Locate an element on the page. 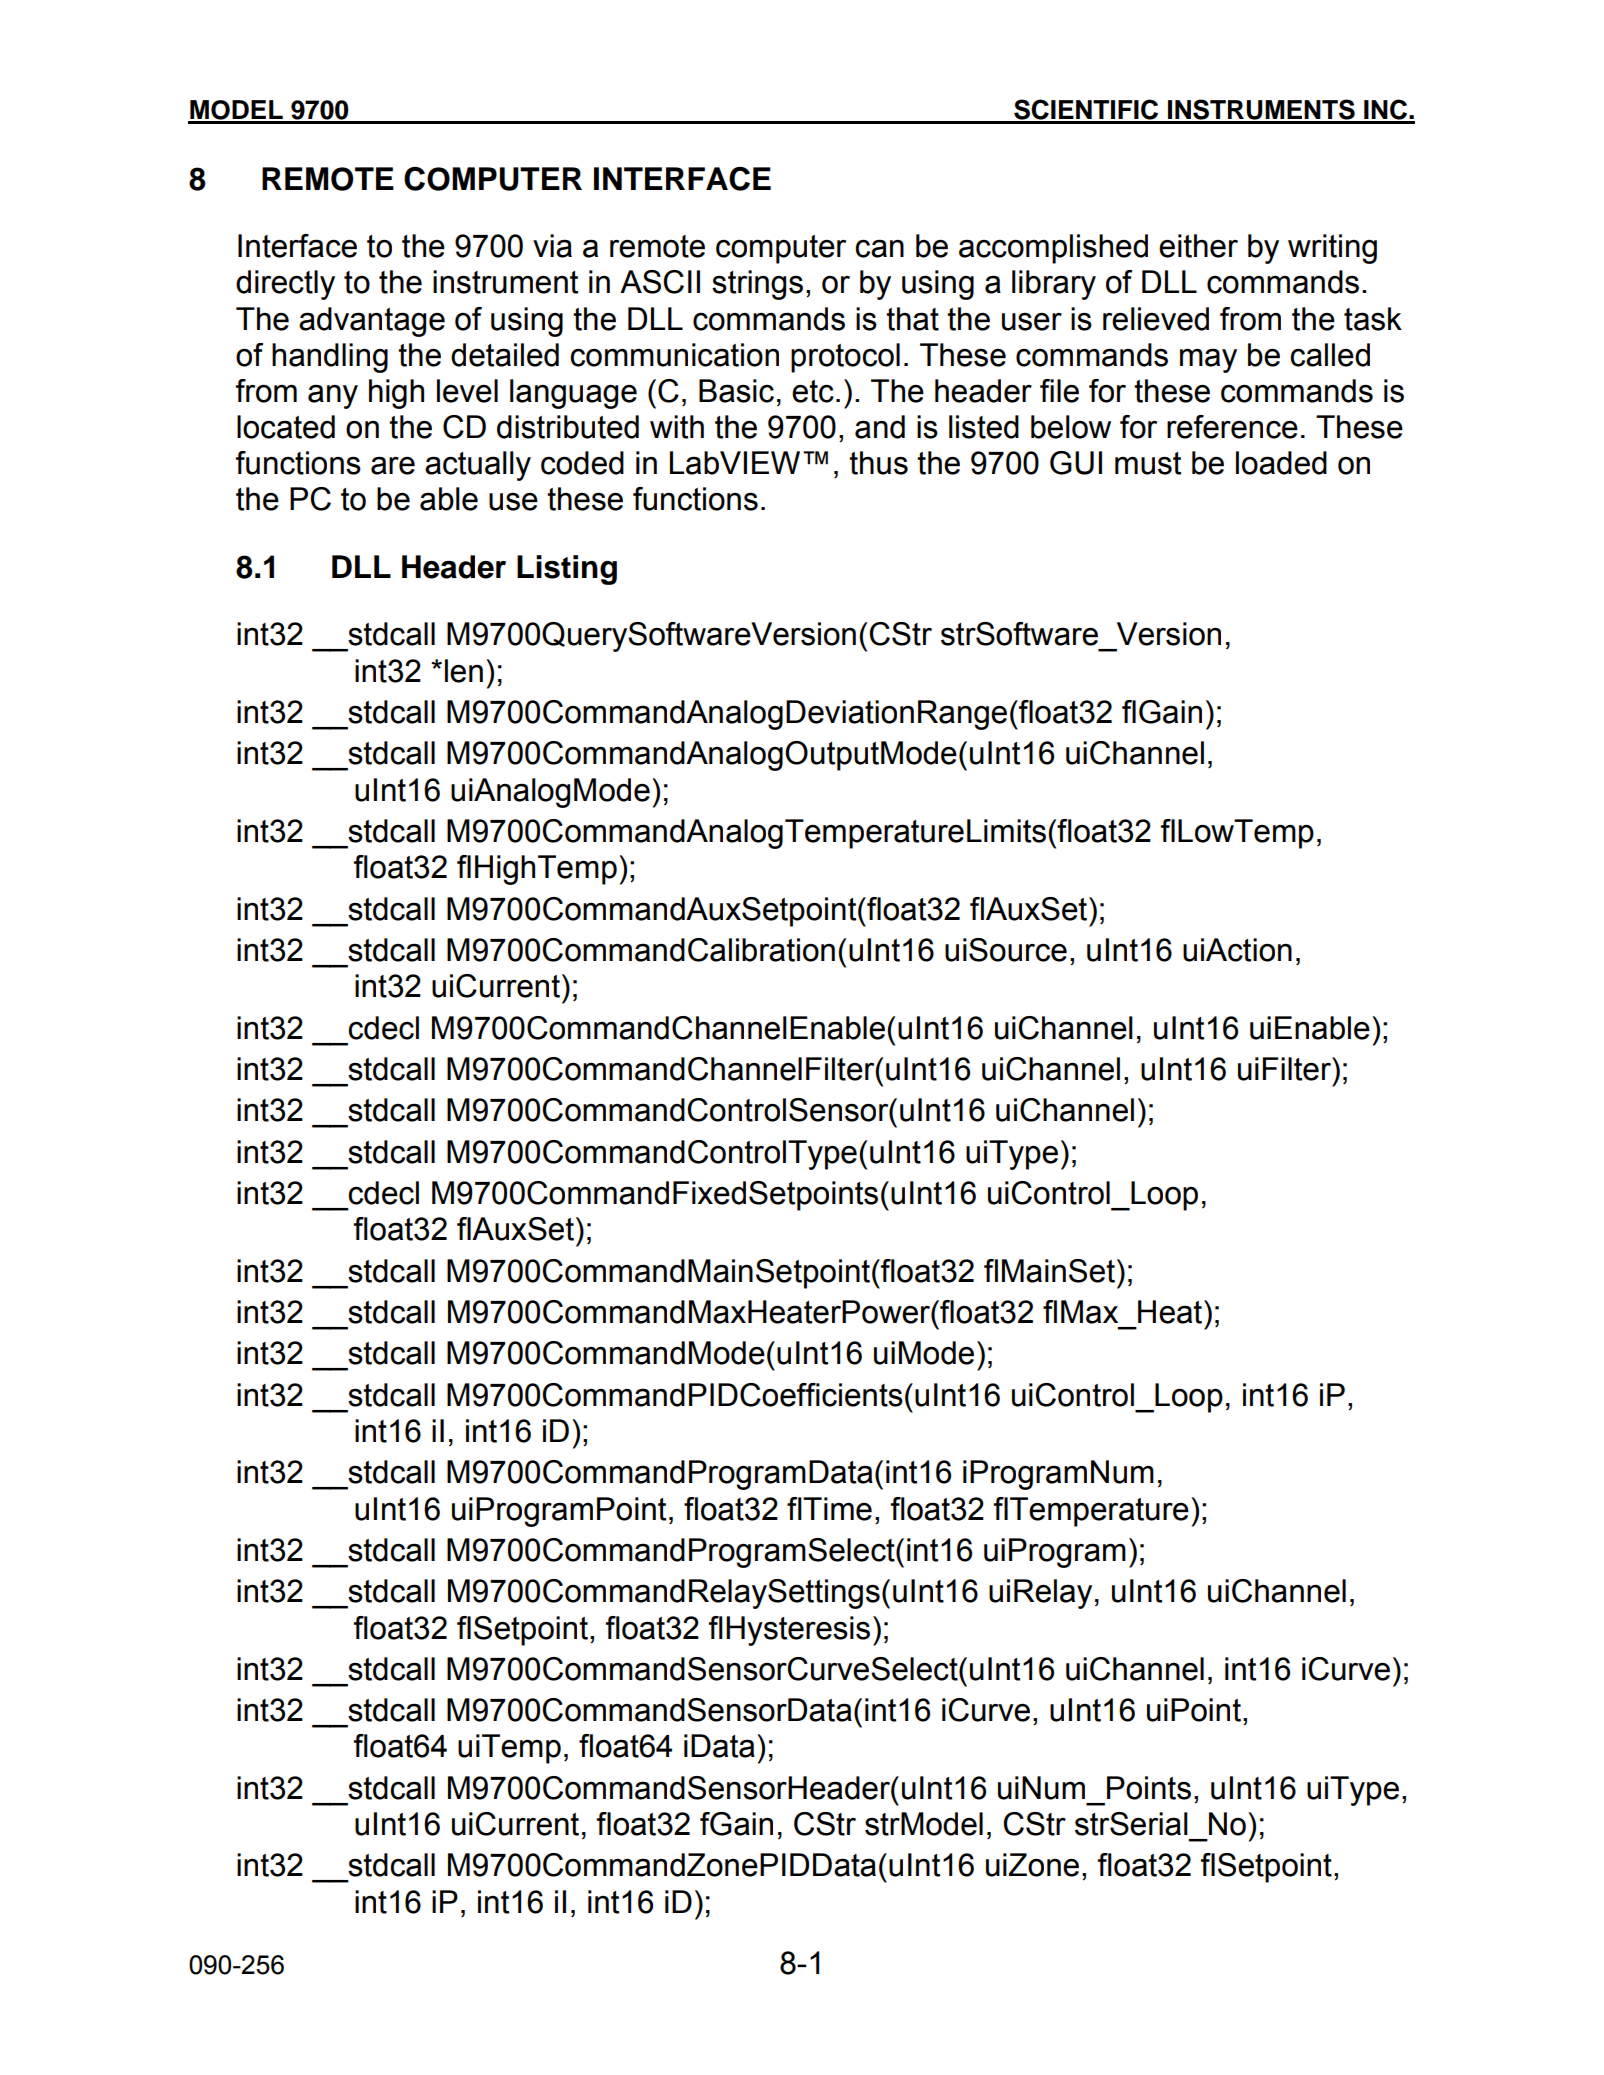 The image size is (1604, 2075). actually is located at coordinates (478, 466).
